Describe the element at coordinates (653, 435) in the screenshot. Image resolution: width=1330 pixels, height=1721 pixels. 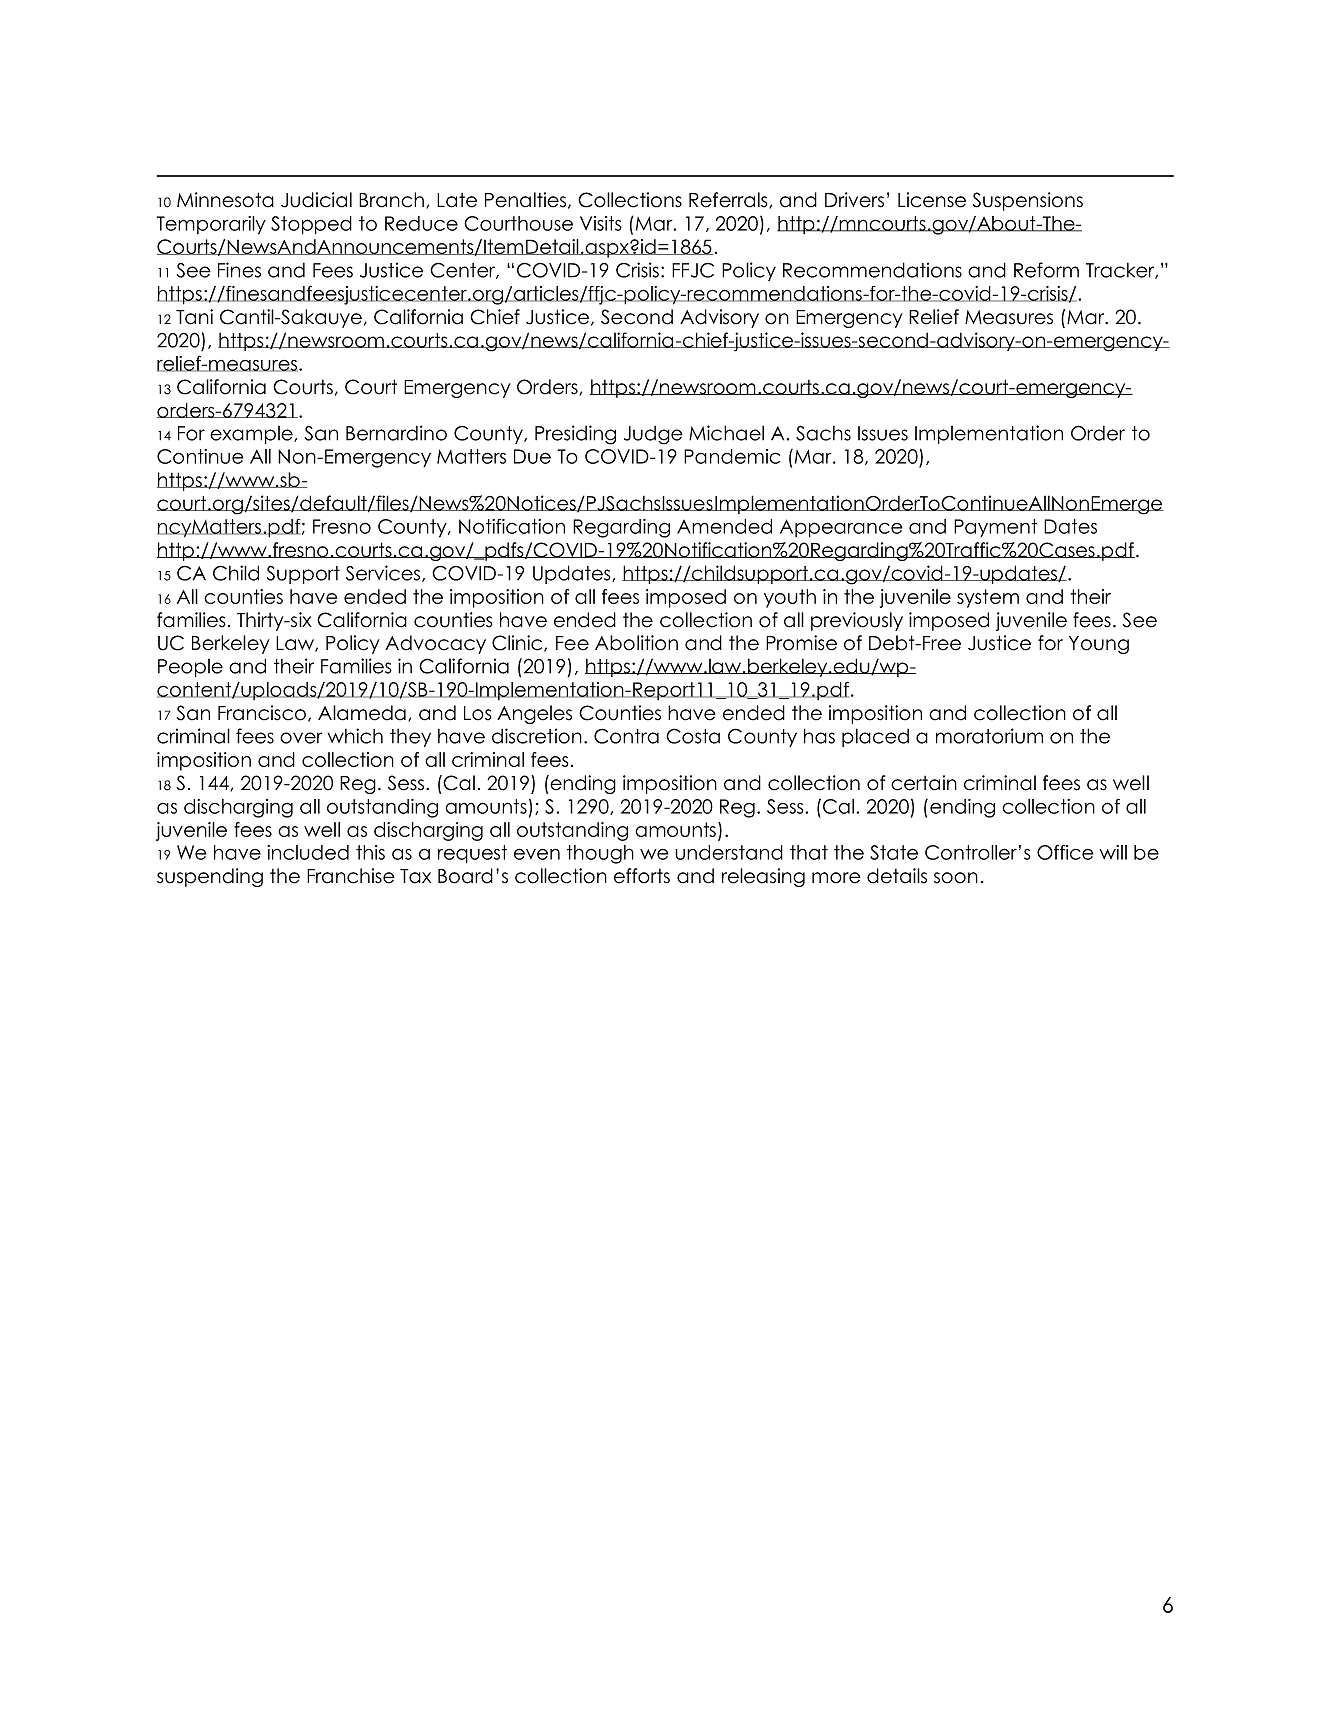
I see `Judge` at that location.
